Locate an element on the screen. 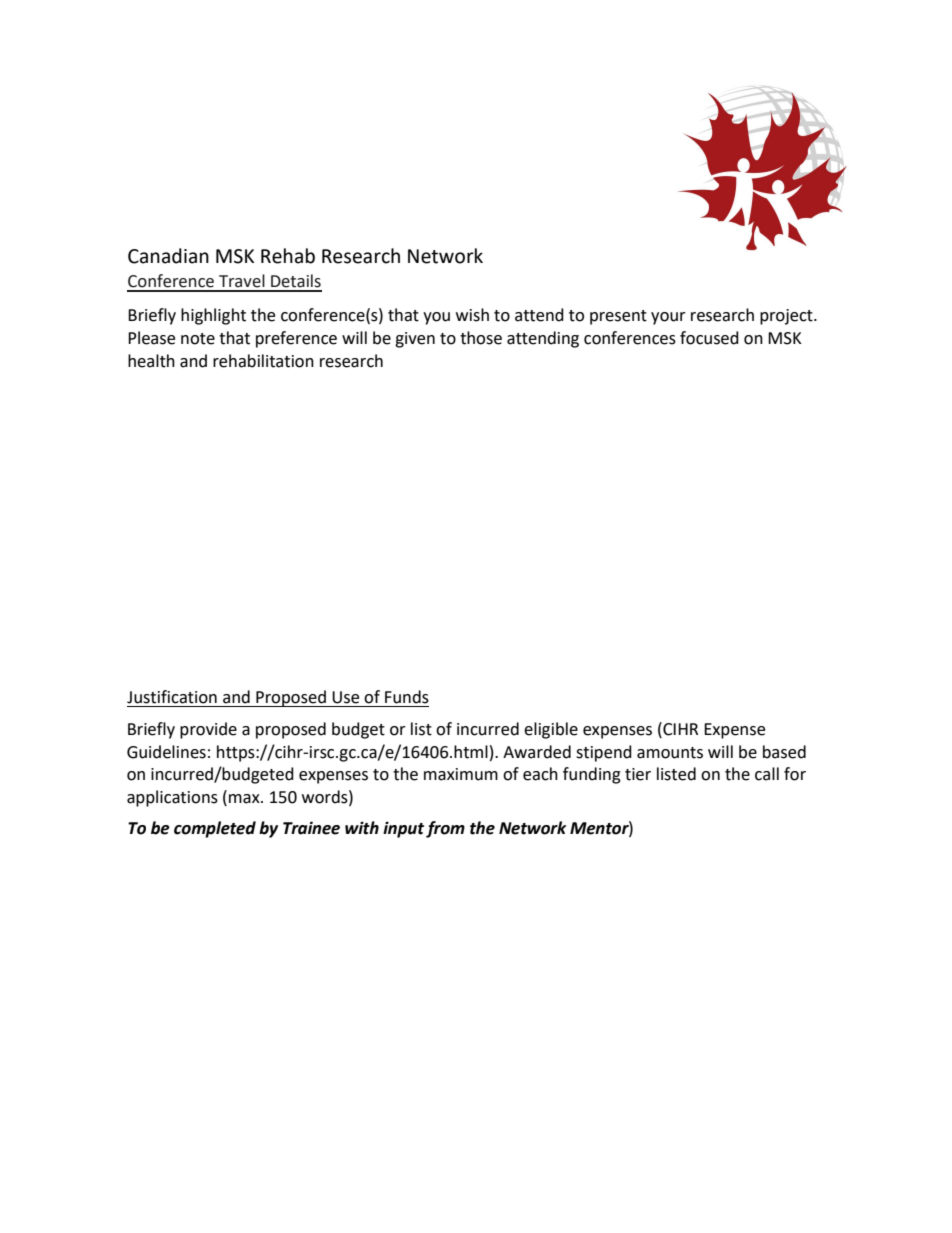  Funds is located at coordinates (407, 697).
